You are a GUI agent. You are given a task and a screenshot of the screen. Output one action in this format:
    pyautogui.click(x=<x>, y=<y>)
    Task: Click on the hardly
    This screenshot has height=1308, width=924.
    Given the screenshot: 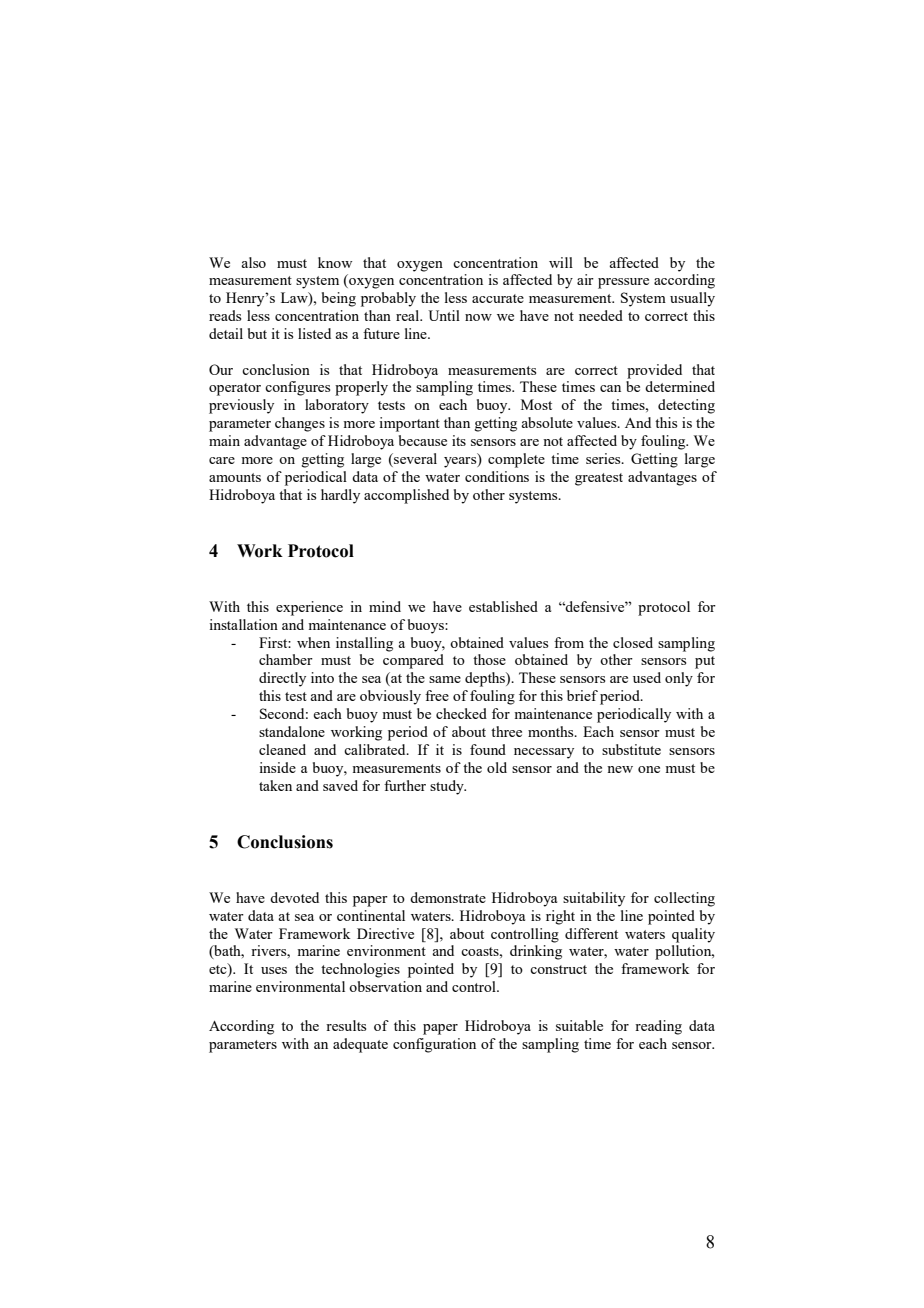 What is the action you would take?
    pyautogui.click(x=340, y=496)
